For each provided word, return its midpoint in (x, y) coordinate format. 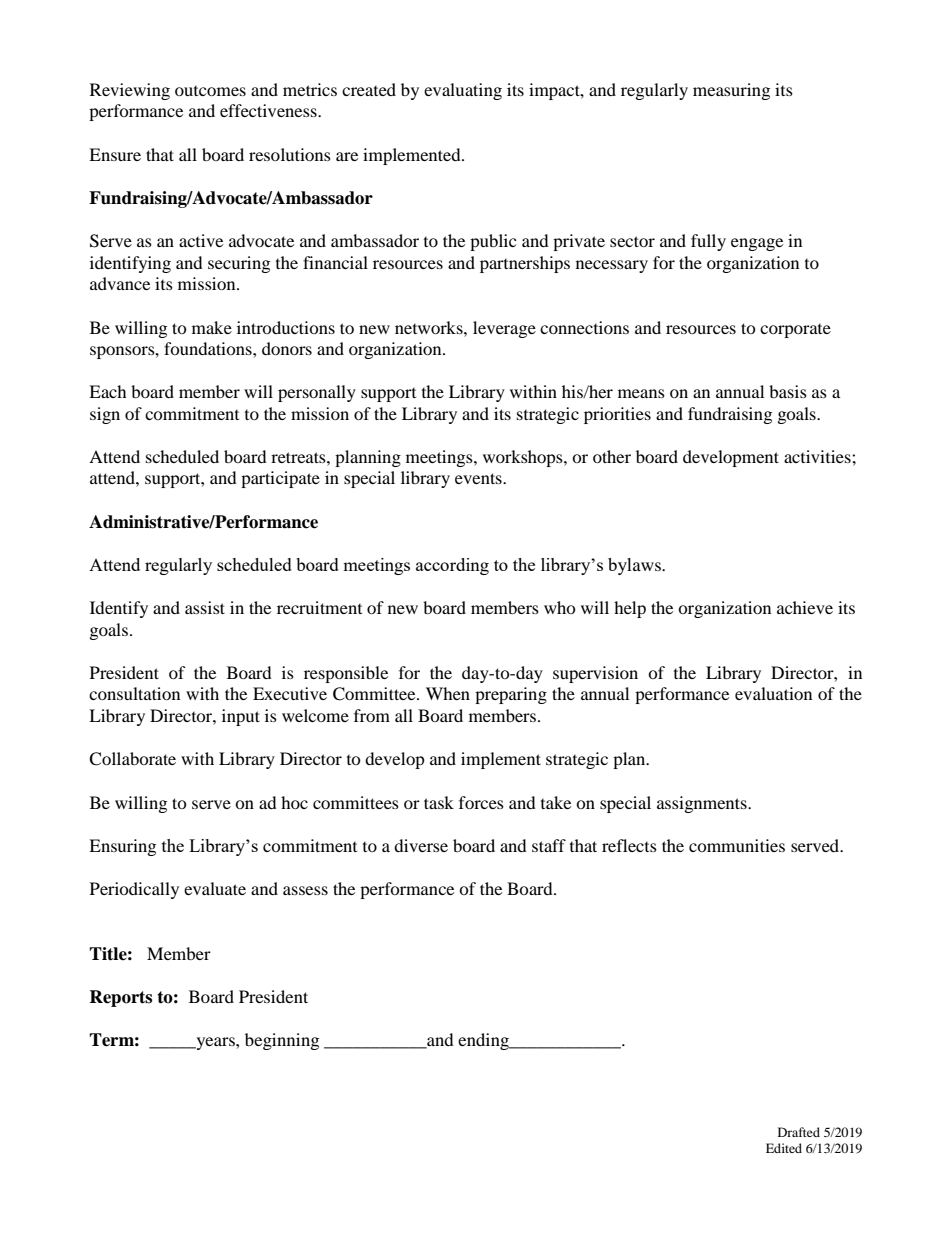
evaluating (463, 91)
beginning (282, 1041)
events (479, 478)
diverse (421, 845)
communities (737, 845)
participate (280, 479)
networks (430, 327)
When (448, 693)
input (241, 717)
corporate (795, 331)
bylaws (635, 566)
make (212, 327)
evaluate (215, 888)
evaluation (773, 693)
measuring (731, 91)
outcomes (210, 91)
